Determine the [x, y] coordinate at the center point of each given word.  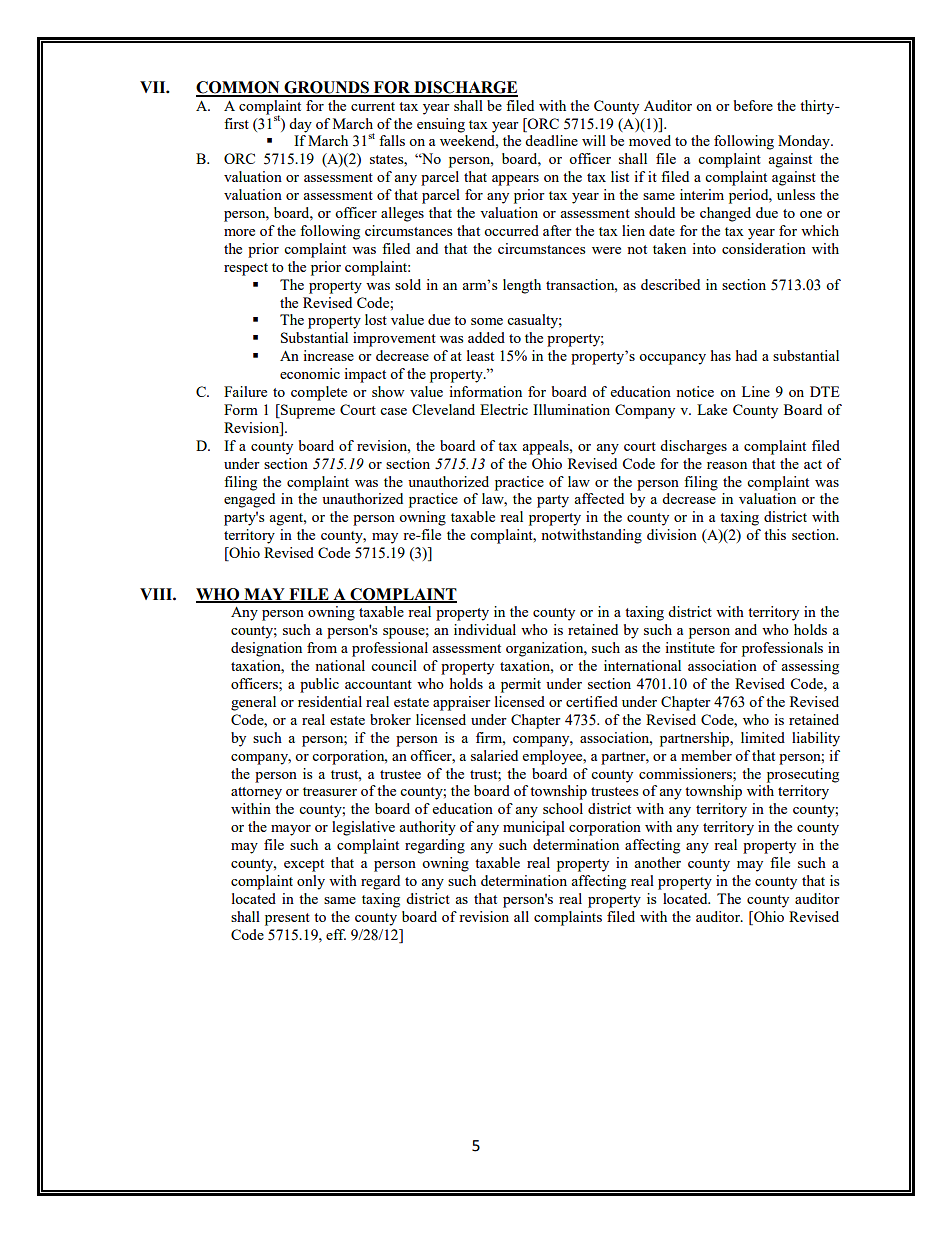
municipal [534, 828]
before [753, 105]
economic [310, 373]
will [594, 140]
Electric [504, 409]
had [746, 355]
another [657, 862]
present [287, 919]
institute [690, 647]
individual [485, 629]
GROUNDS [326, 88]
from [322, 647]
